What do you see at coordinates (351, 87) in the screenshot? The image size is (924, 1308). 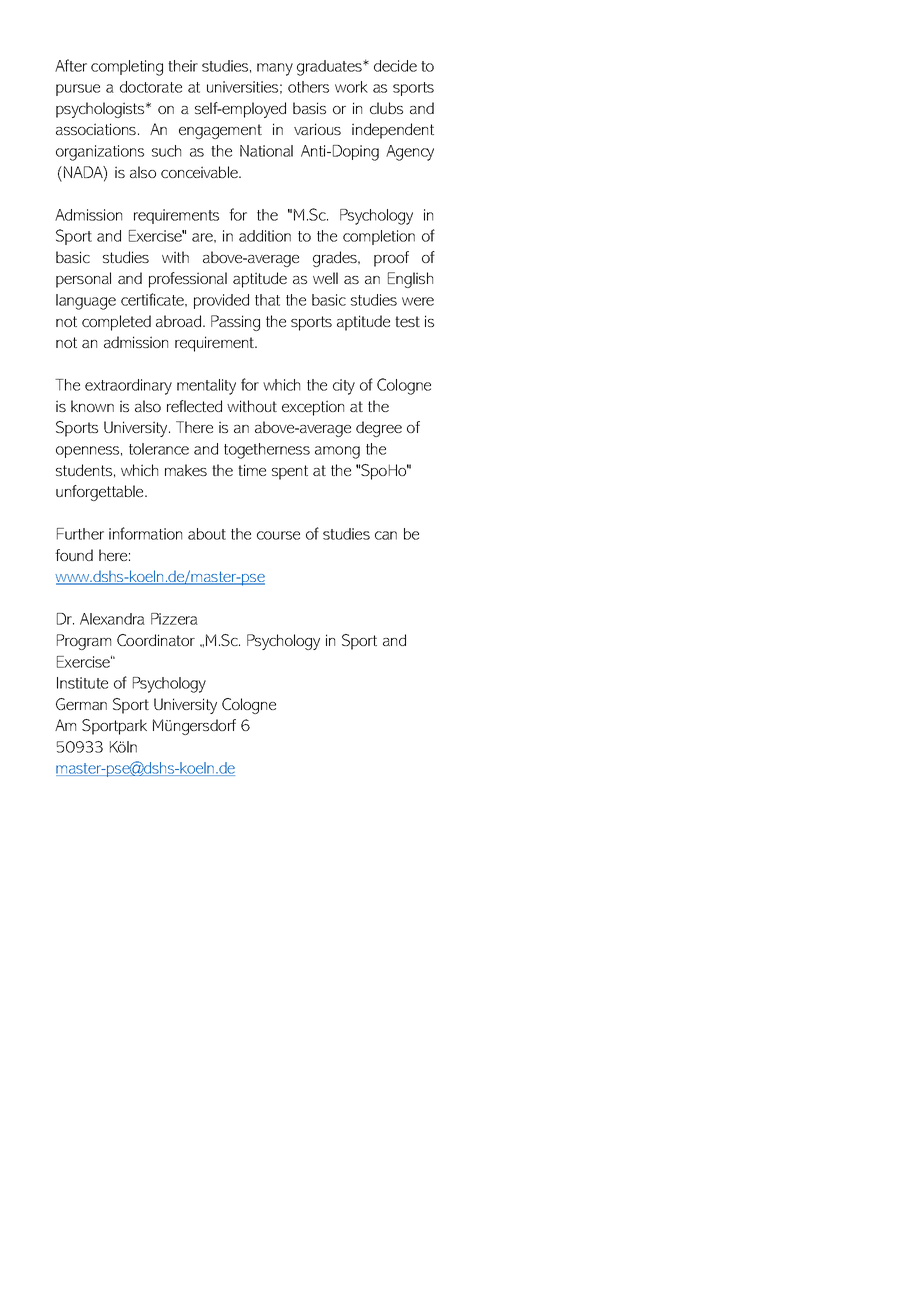 I see `work` at bounding box center [351, 87].
